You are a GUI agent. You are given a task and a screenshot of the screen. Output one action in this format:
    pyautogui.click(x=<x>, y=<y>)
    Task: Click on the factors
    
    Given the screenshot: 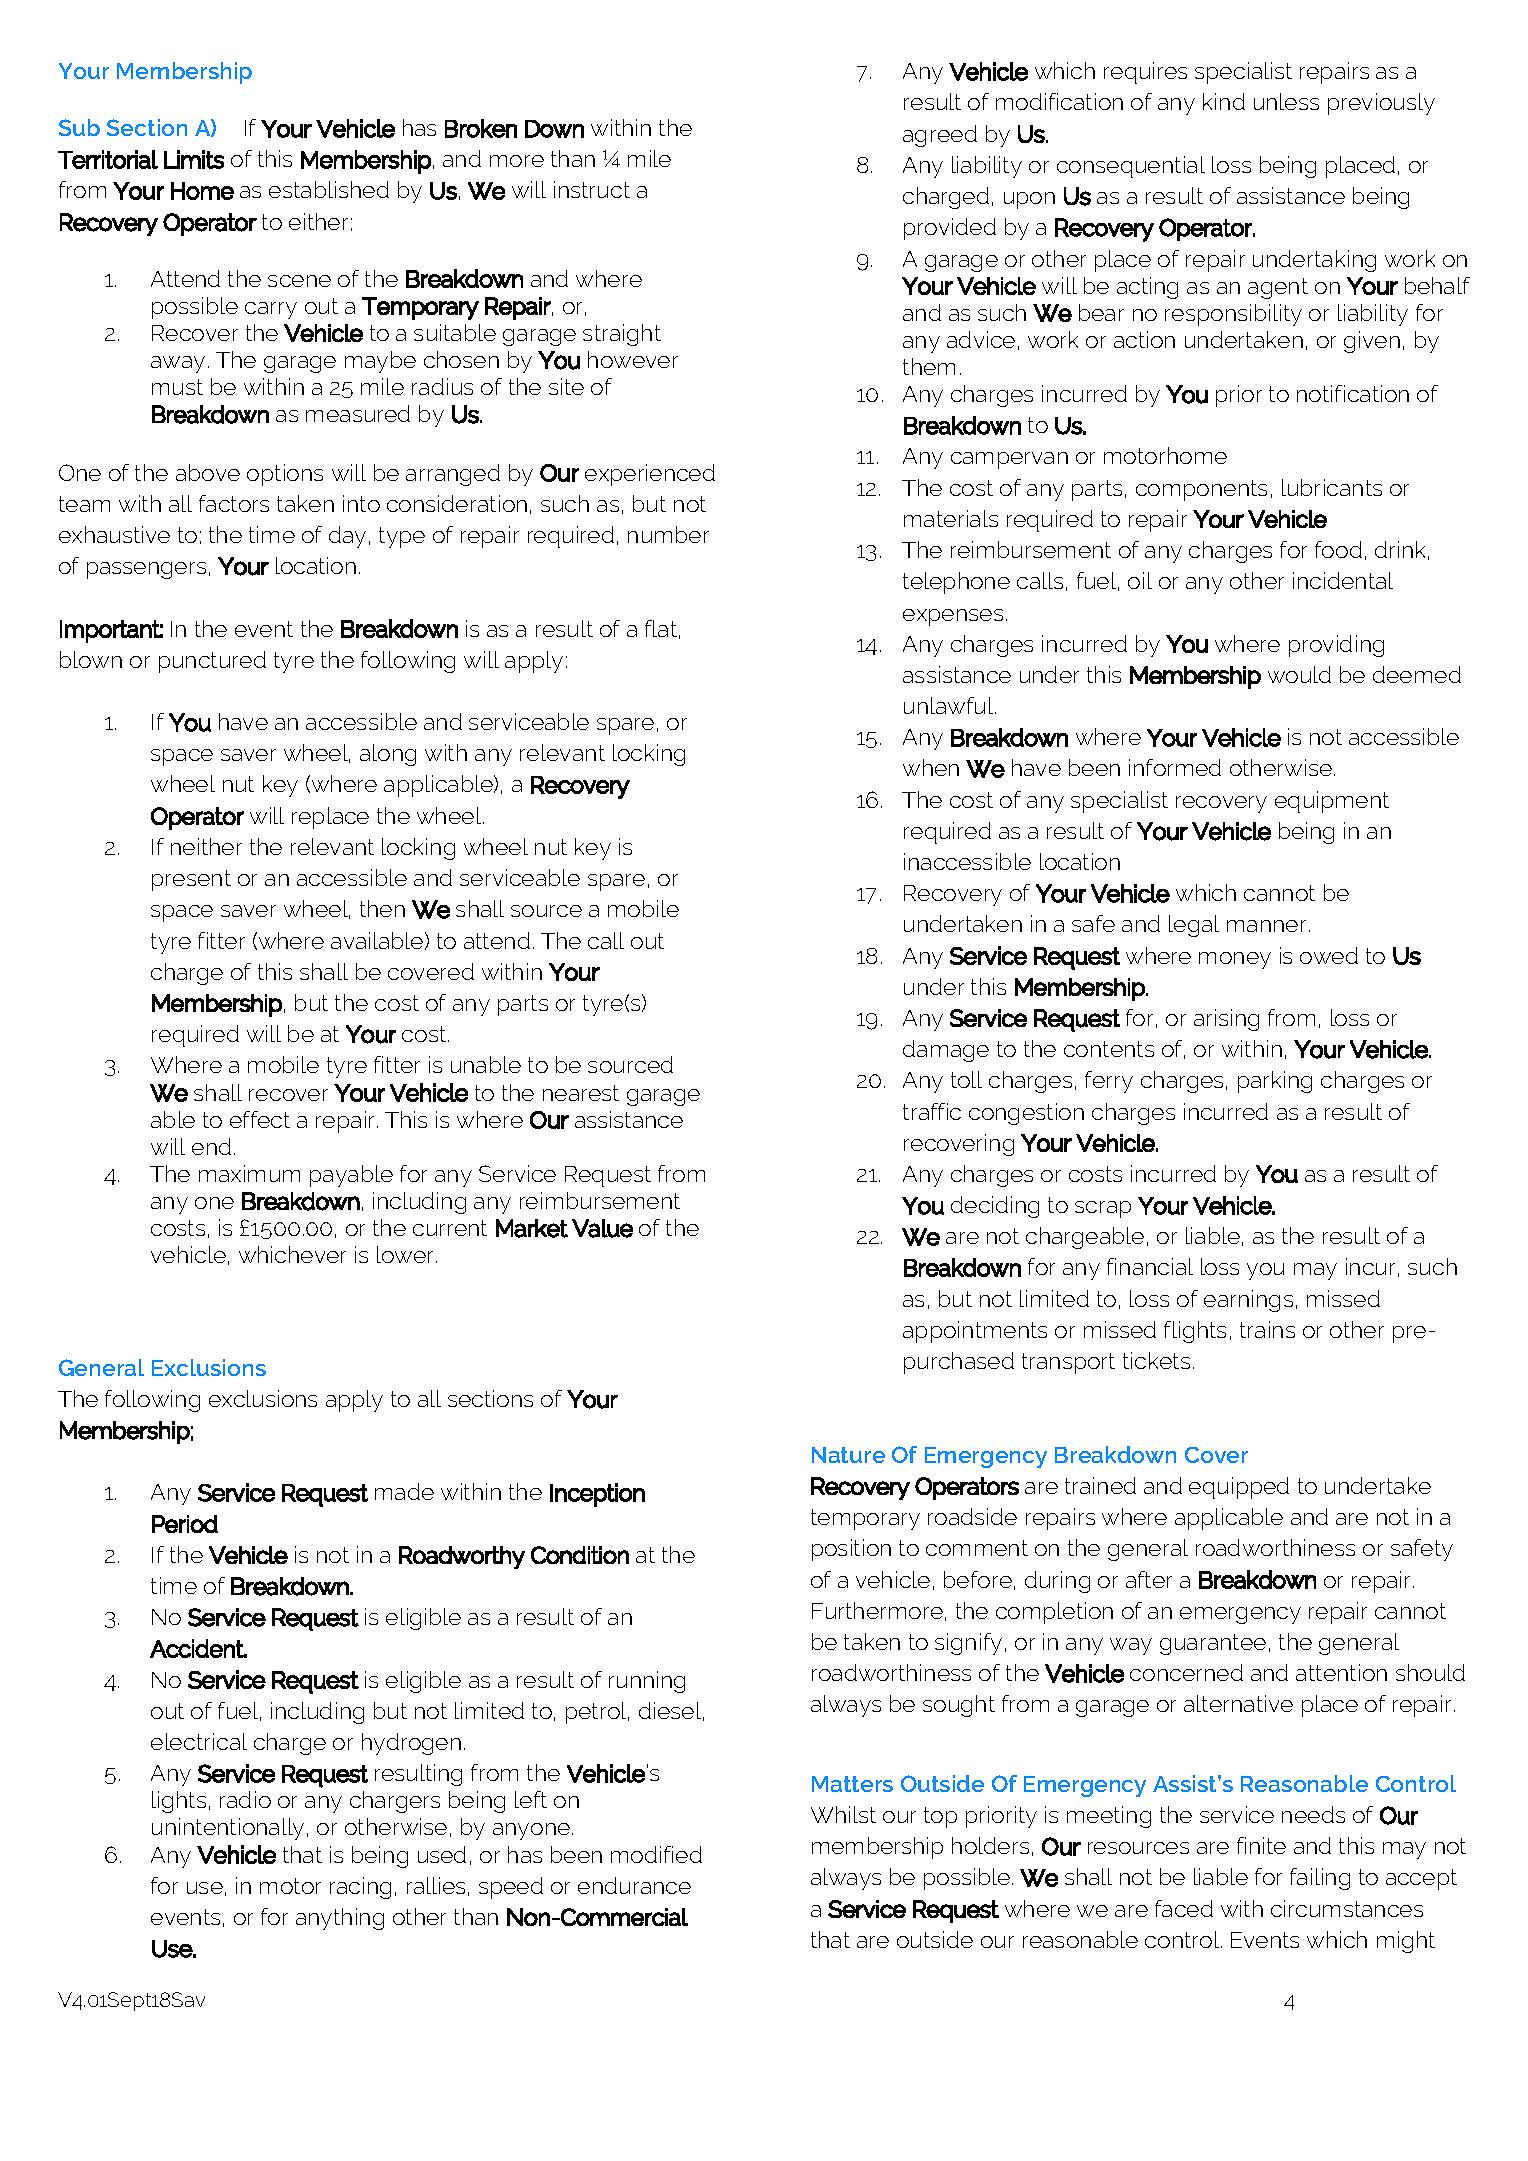 What is the action you would take?
    pyautogui.click(x=234, y=503)
